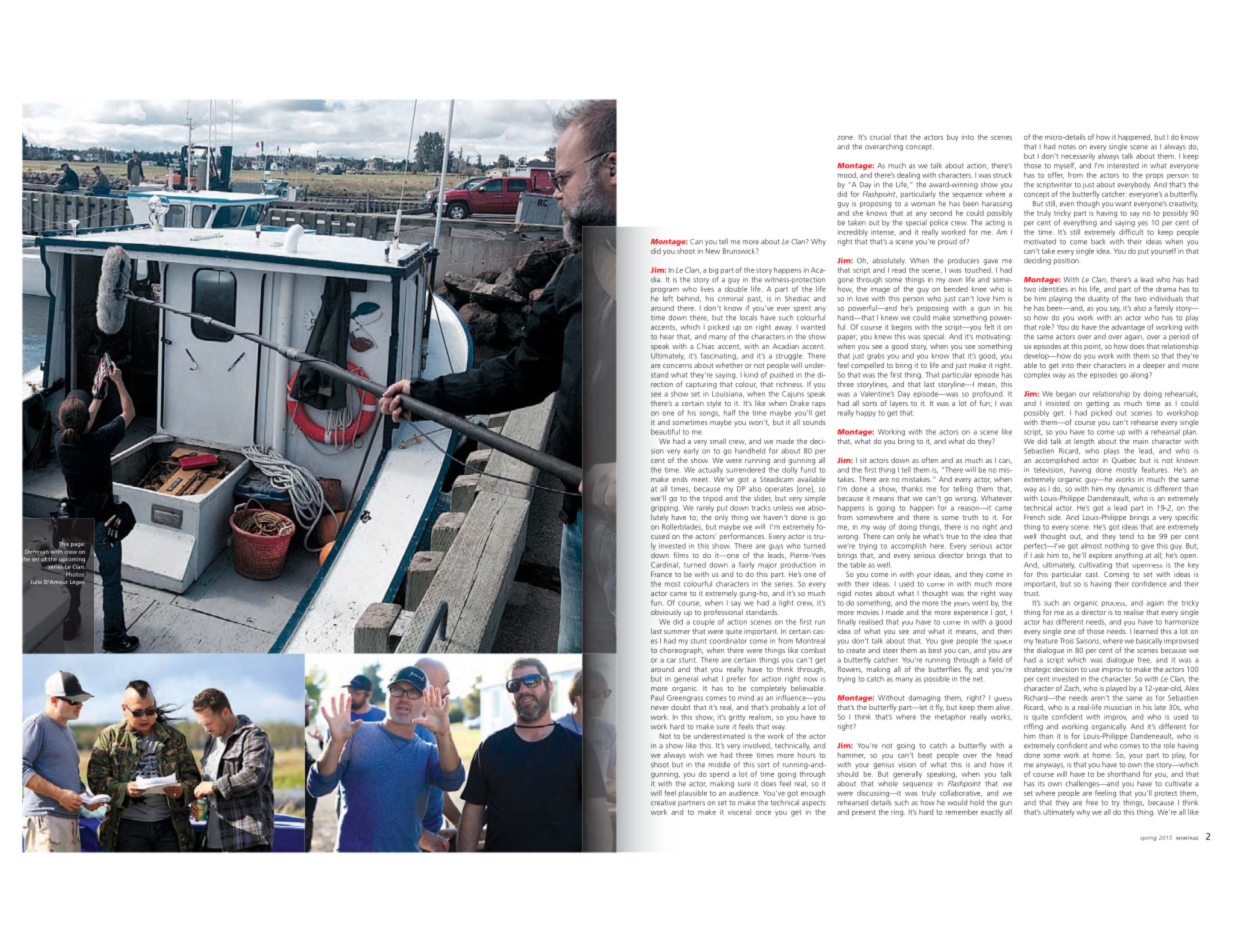  I want to click on Trois, so click(1067, 641).
